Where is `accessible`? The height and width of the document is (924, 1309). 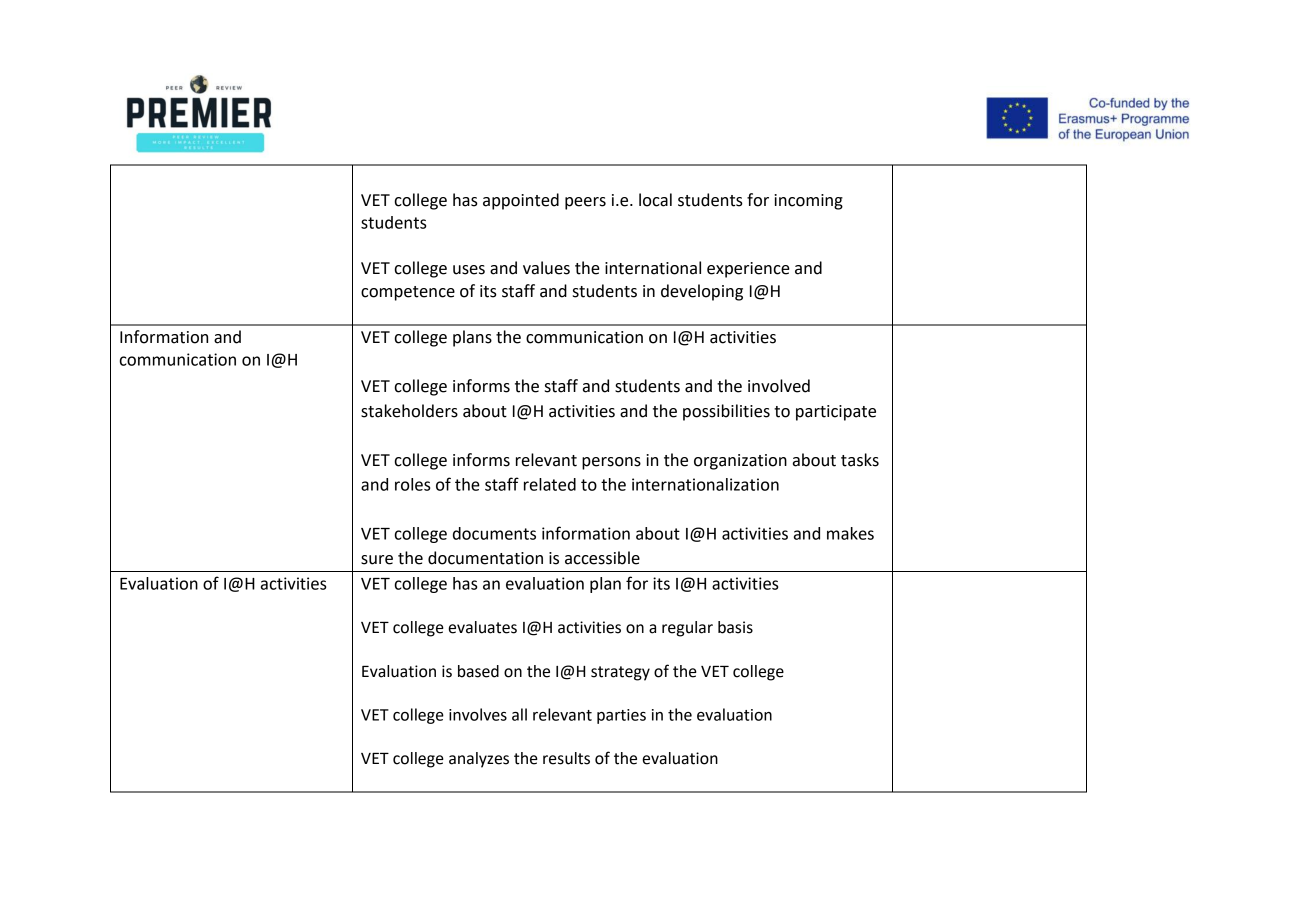 accessible is located at coordinates (602, 558).
